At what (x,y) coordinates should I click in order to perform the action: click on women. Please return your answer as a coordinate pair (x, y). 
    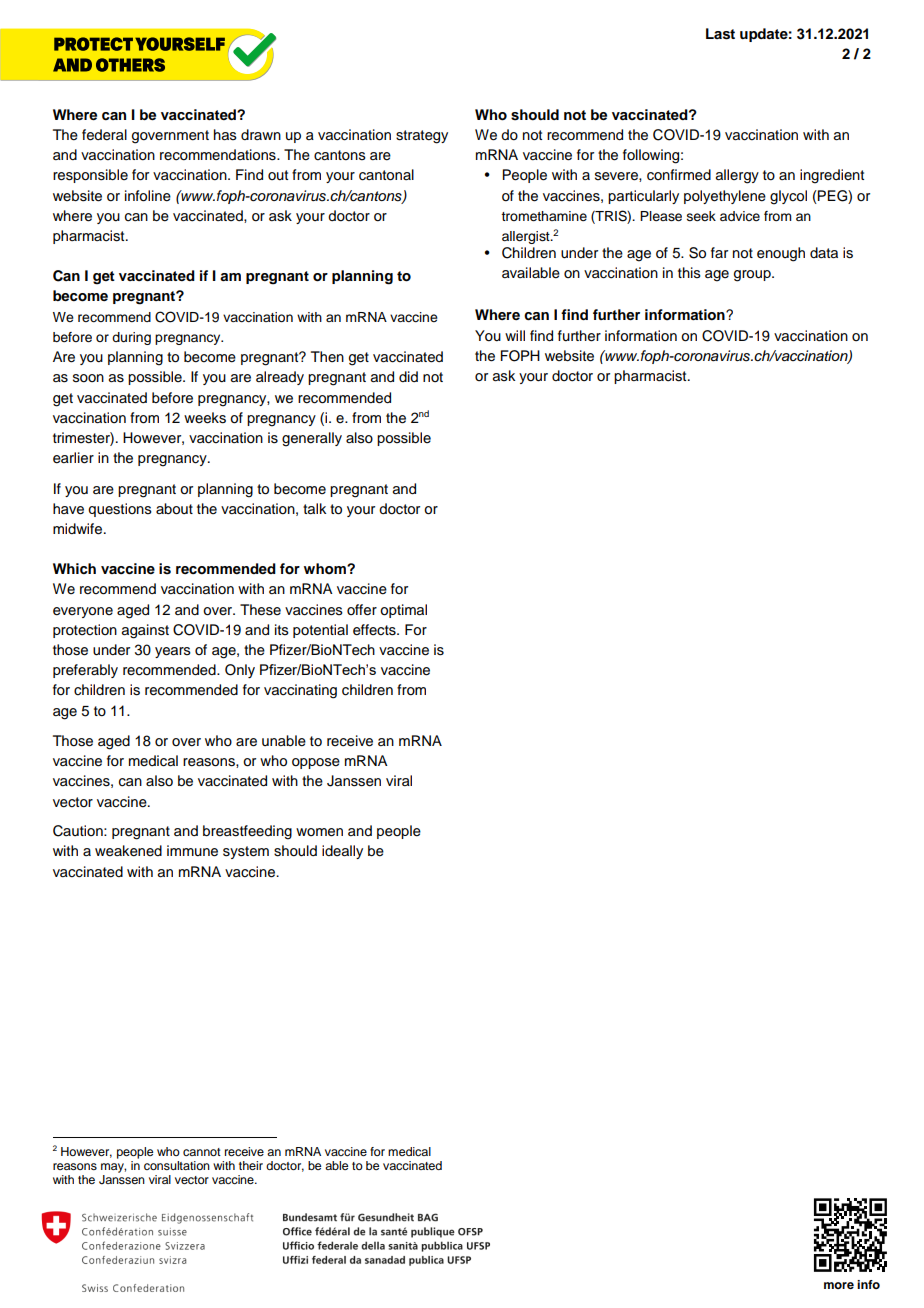
    Looking at the image, I should click on (319, 832).
